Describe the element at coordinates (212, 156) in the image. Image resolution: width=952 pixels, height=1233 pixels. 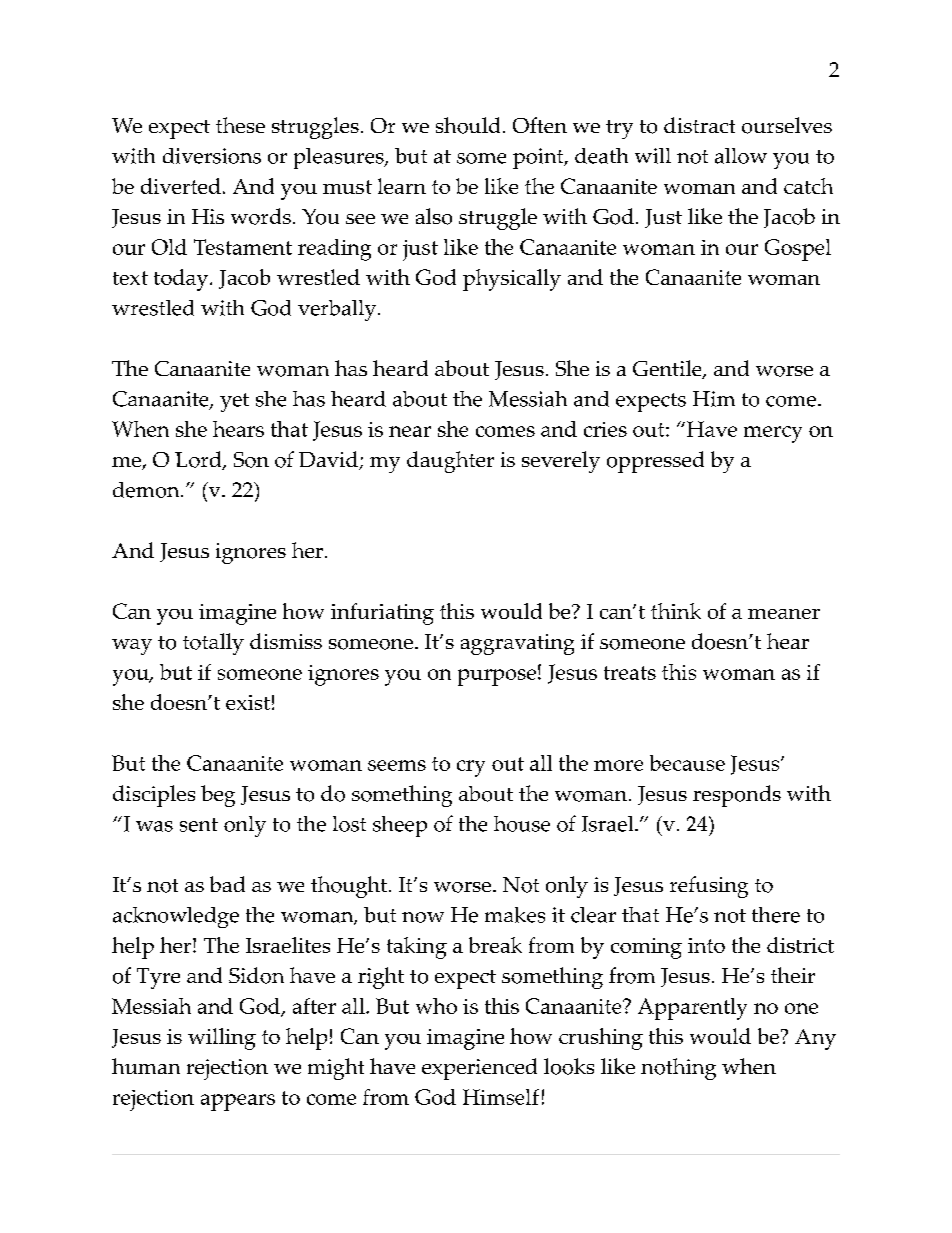
I see `diversions` at that location.
